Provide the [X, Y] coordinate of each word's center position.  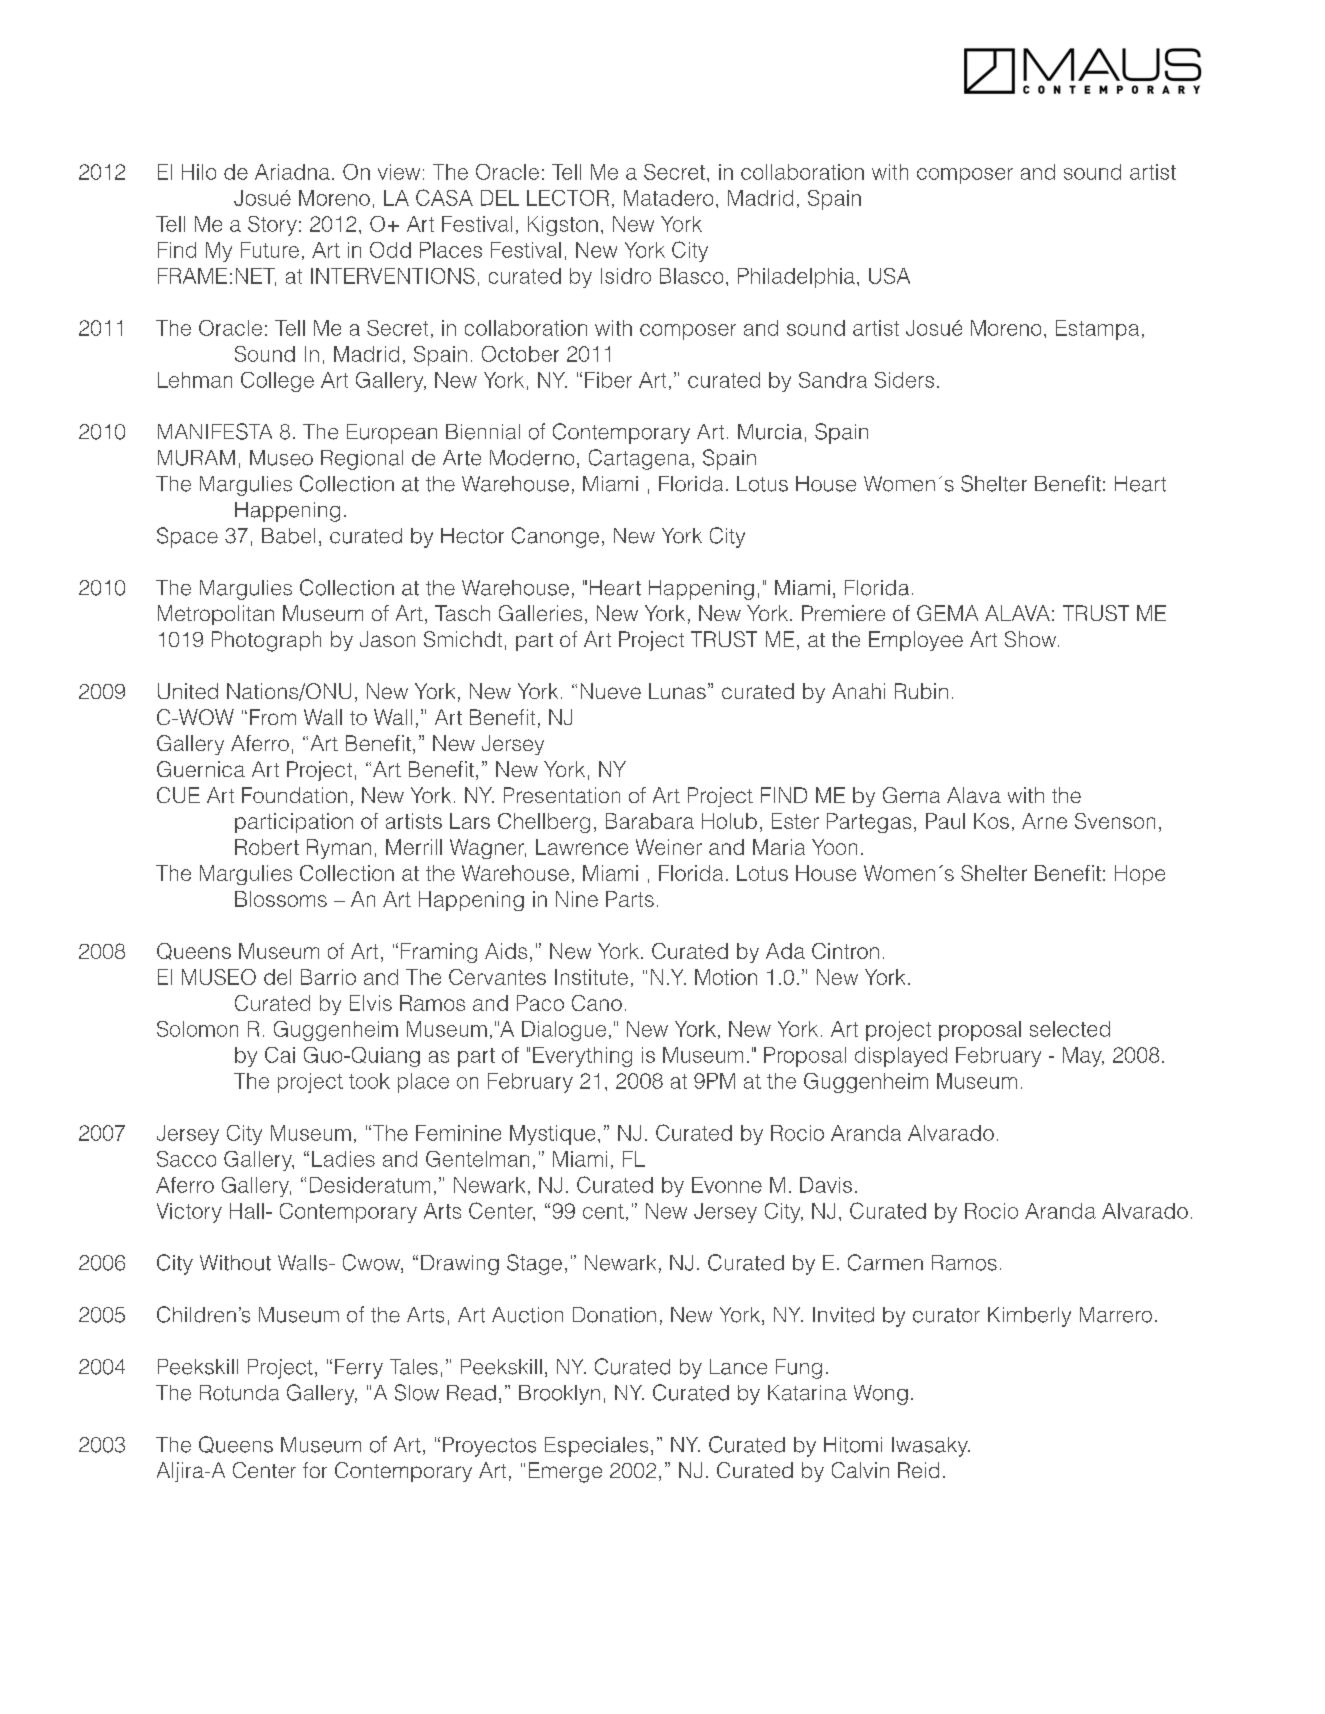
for [315, 1470]
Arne [1044, 821]
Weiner [669, 847]
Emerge [565, 1472]
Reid [918, 1470]
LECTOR [568, 198]
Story [272, 226]
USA [889, 276]
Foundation [294, 795]
